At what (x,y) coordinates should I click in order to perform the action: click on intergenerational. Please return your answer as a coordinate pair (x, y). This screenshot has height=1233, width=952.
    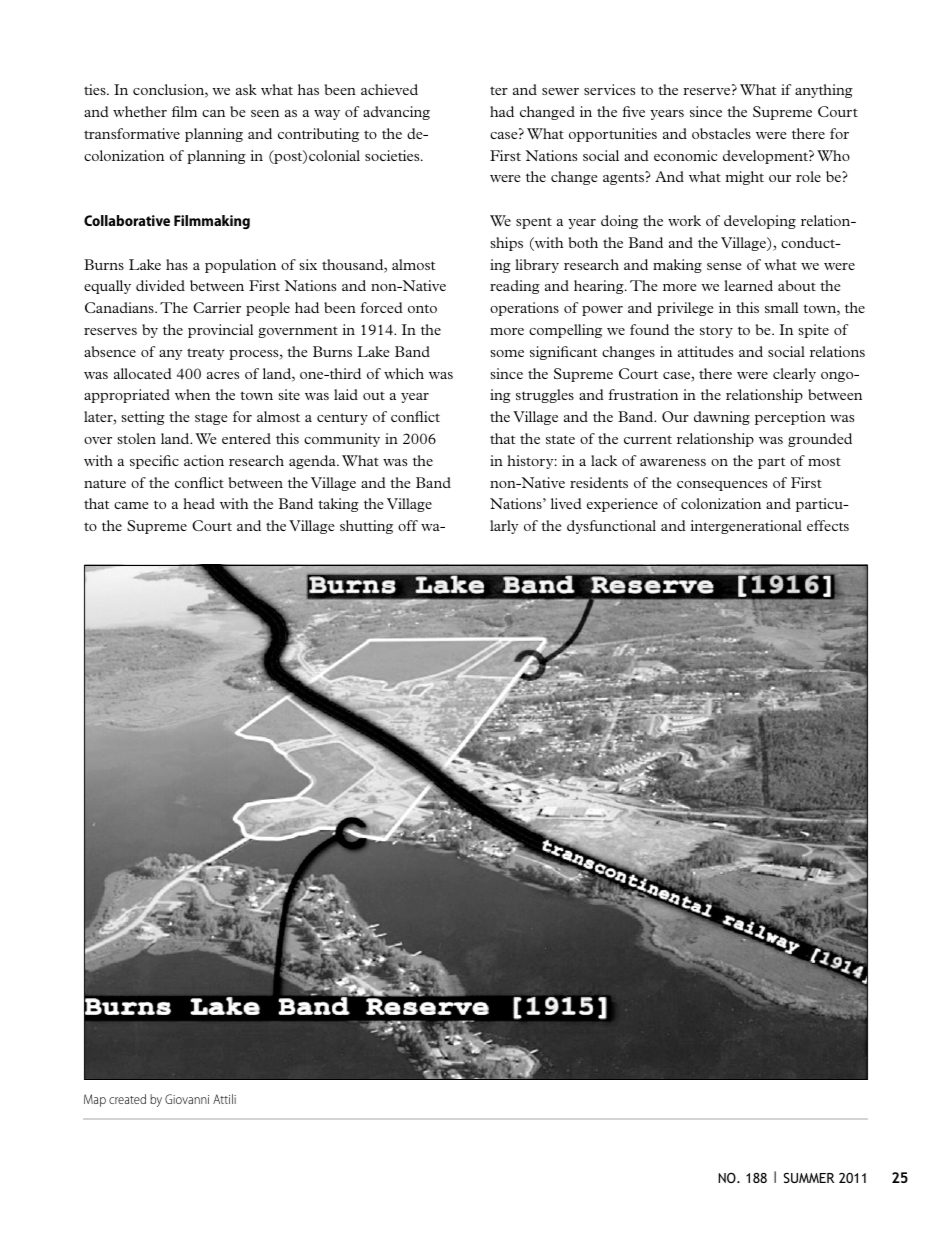
    Looking at the image, I should click on (746, 527).
